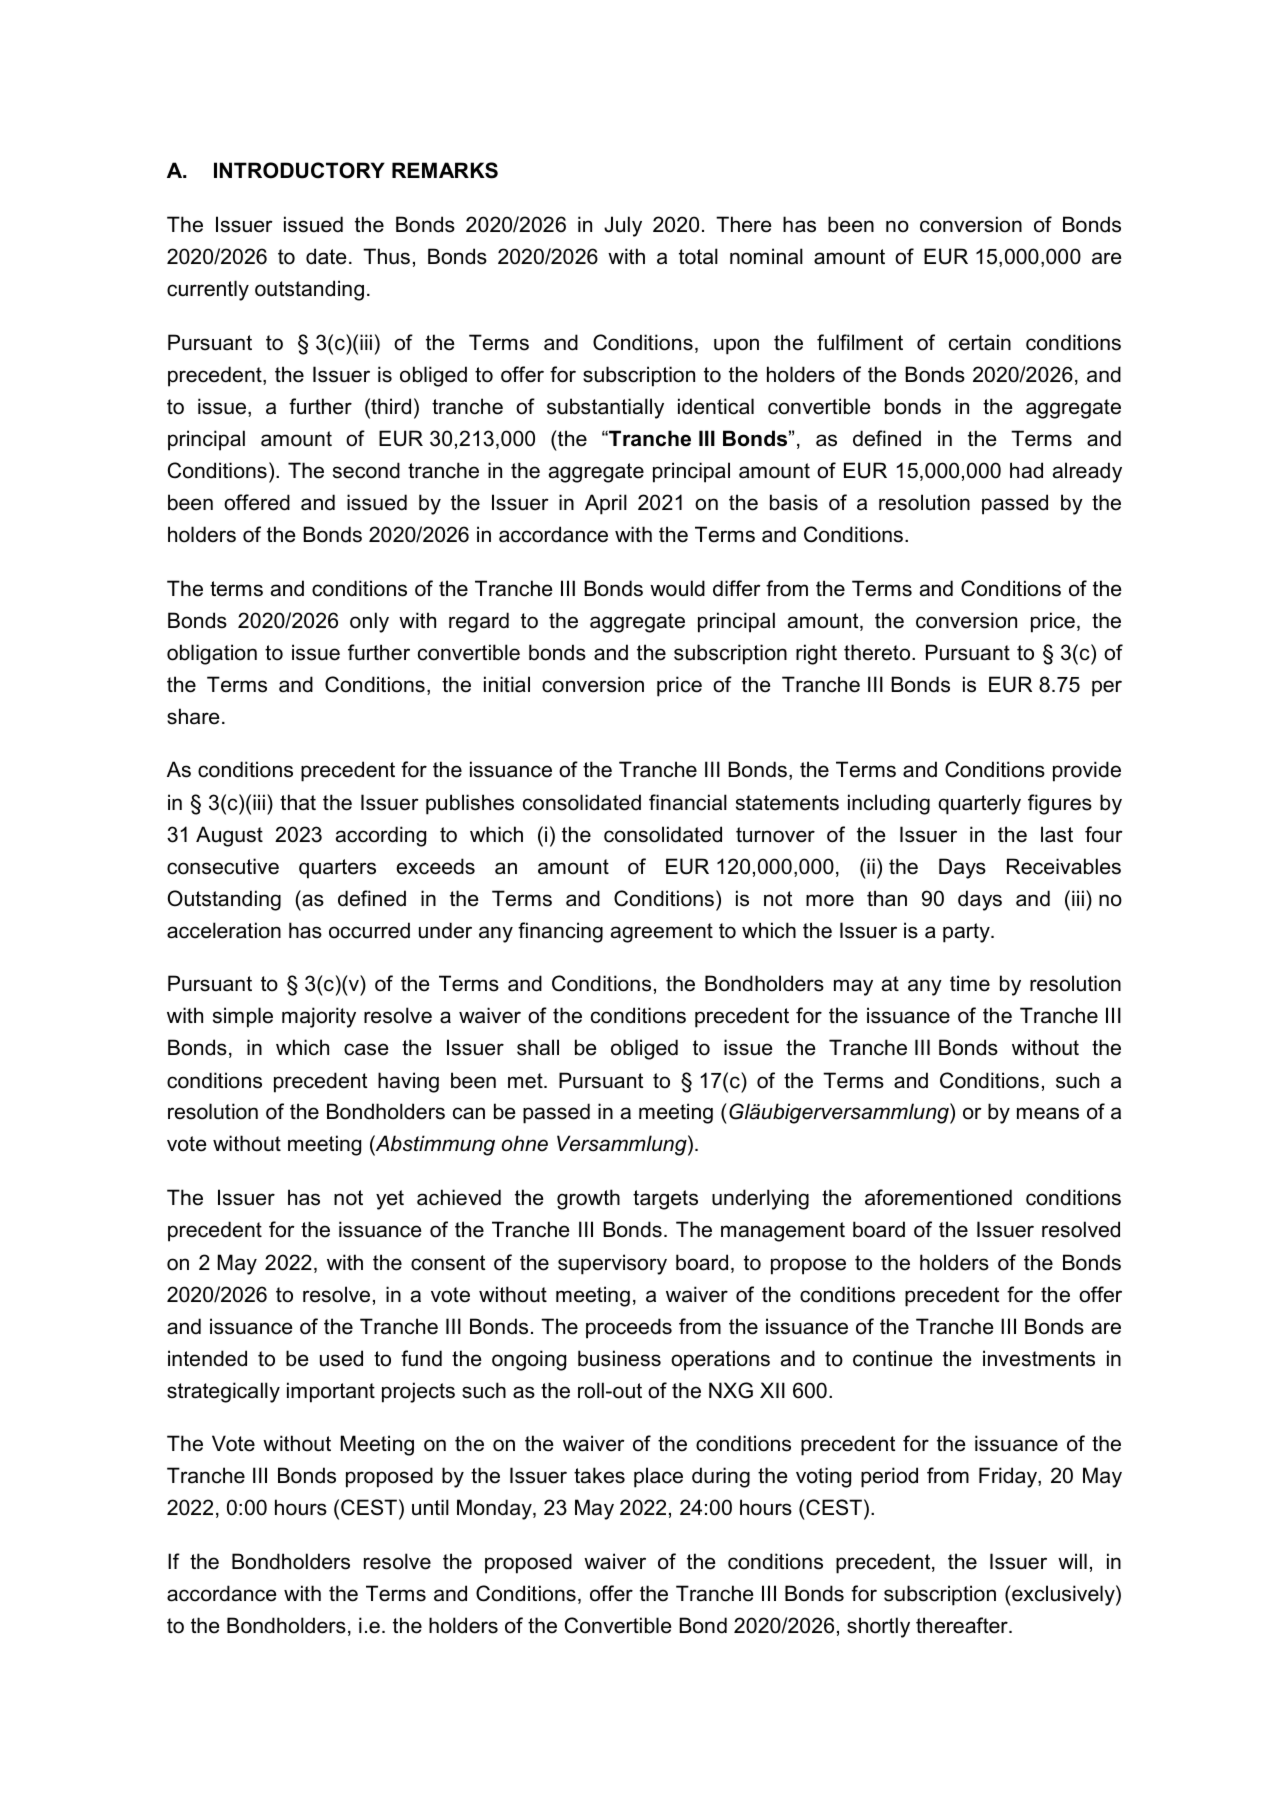 Image resolution: width=1273 pixels, height=1801 pixels. Describe the element at coordinates (299, 170) in the screenshot. I see `INTRODUCTORY` at that location.
